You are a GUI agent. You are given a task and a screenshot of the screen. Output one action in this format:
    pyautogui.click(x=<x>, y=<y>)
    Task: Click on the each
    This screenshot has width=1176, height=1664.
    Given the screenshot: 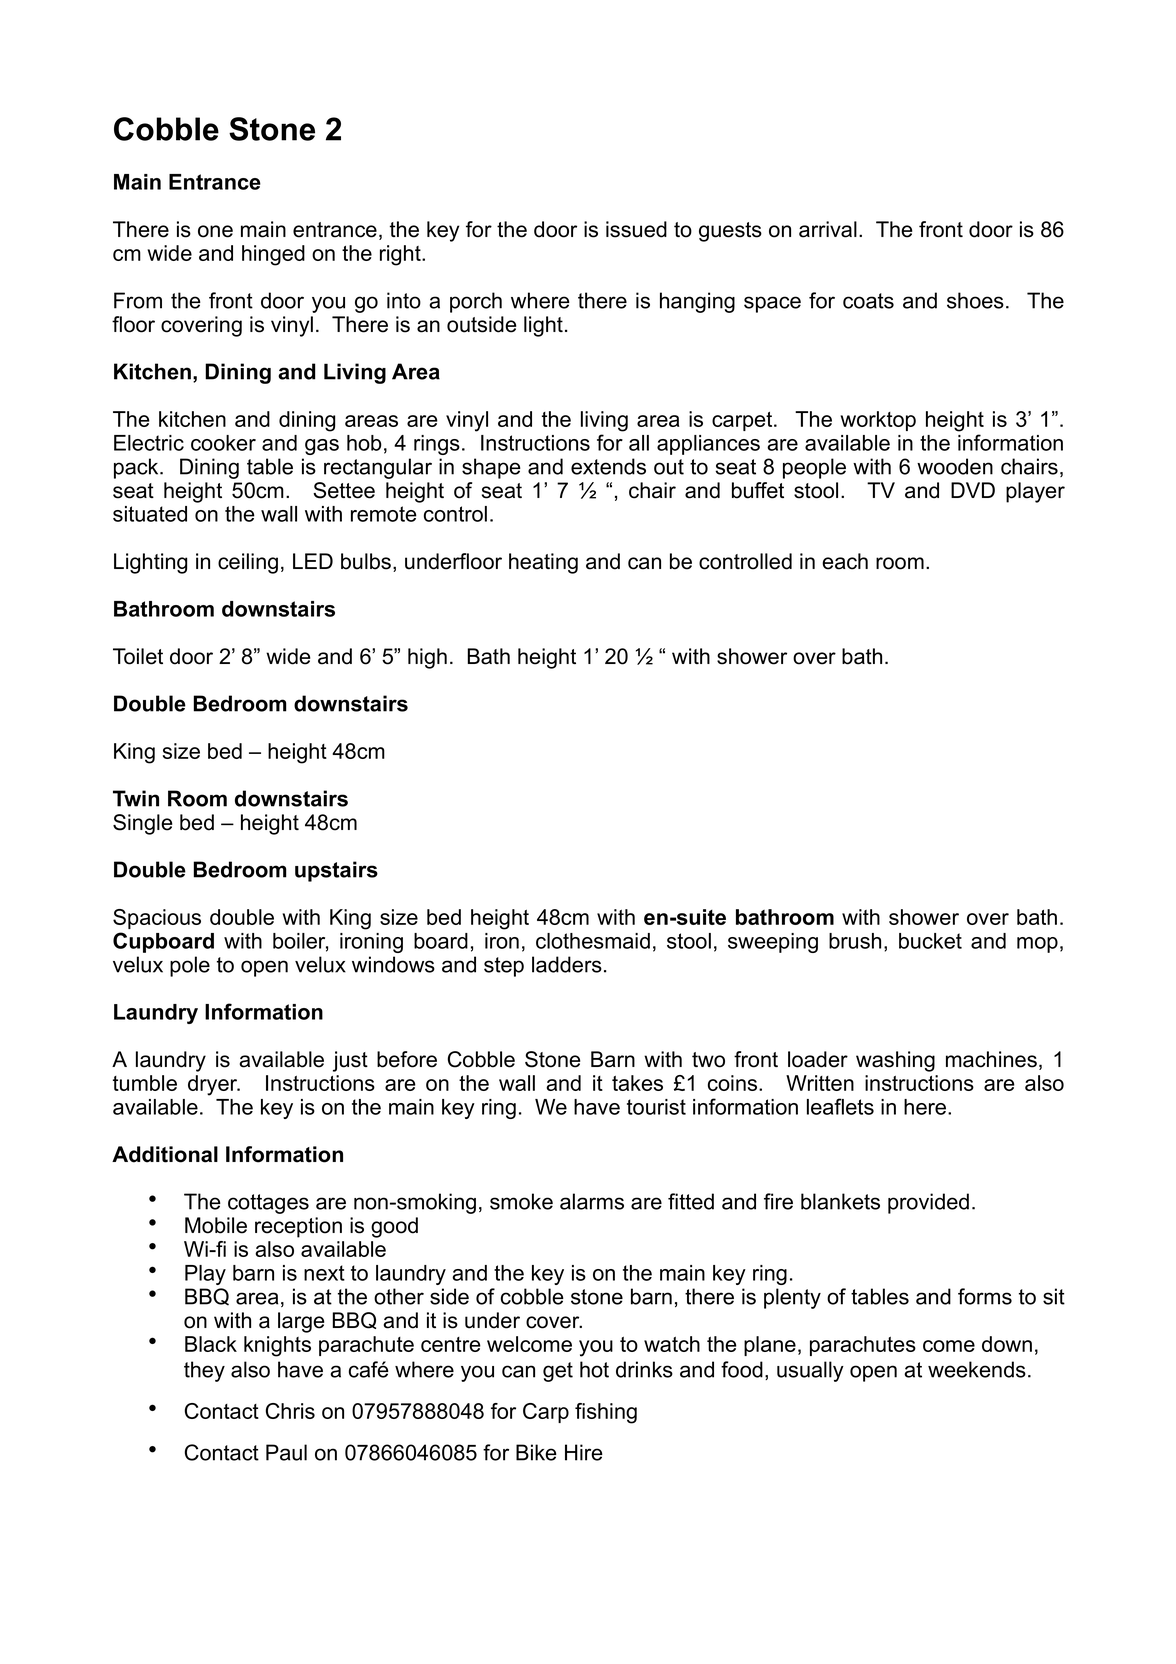 What is the action you would take?
    pyautogui.click(x=845, y=561)
